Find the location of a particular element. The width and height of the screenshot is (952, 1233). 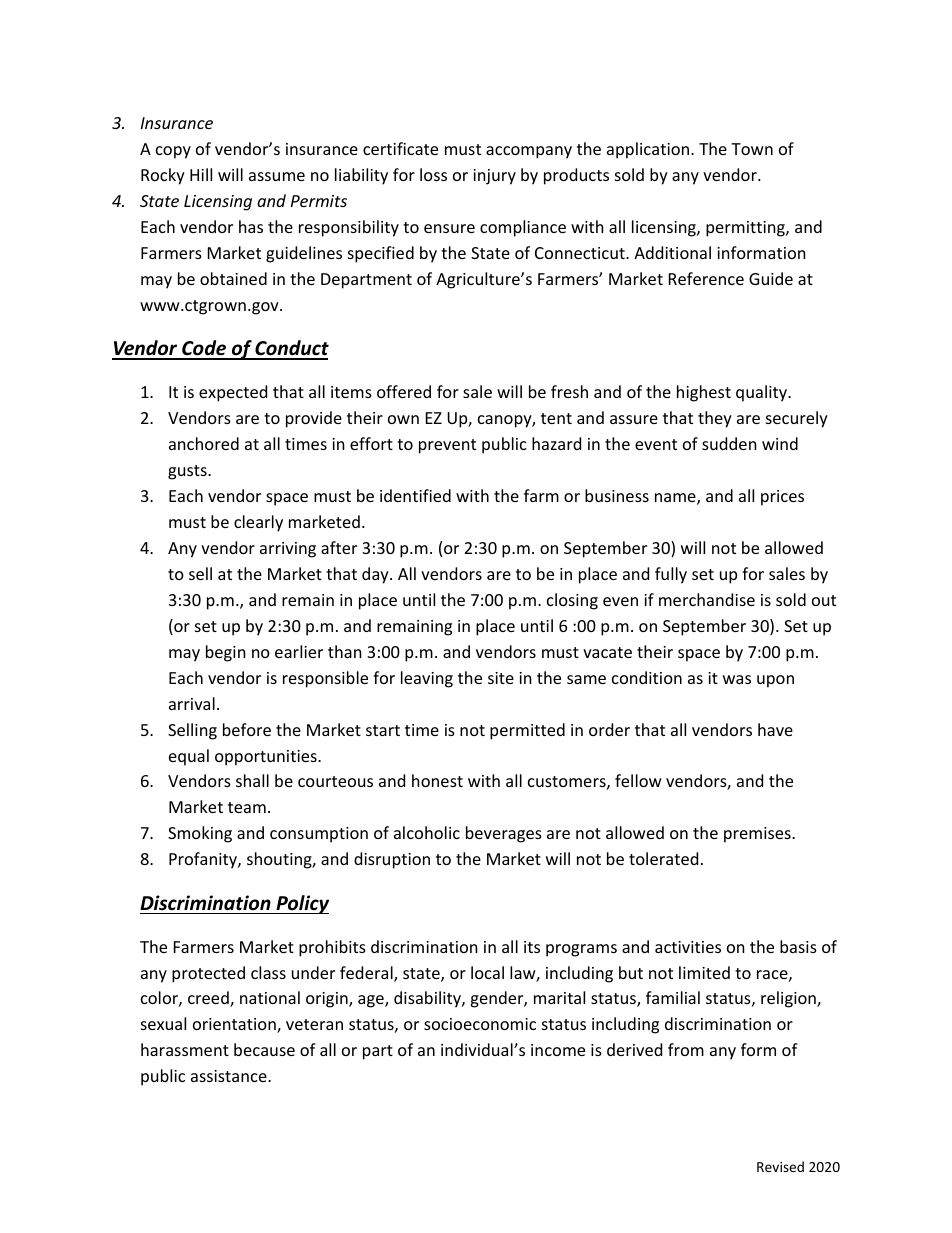

assistance is located at coordinates (230, 1076).
